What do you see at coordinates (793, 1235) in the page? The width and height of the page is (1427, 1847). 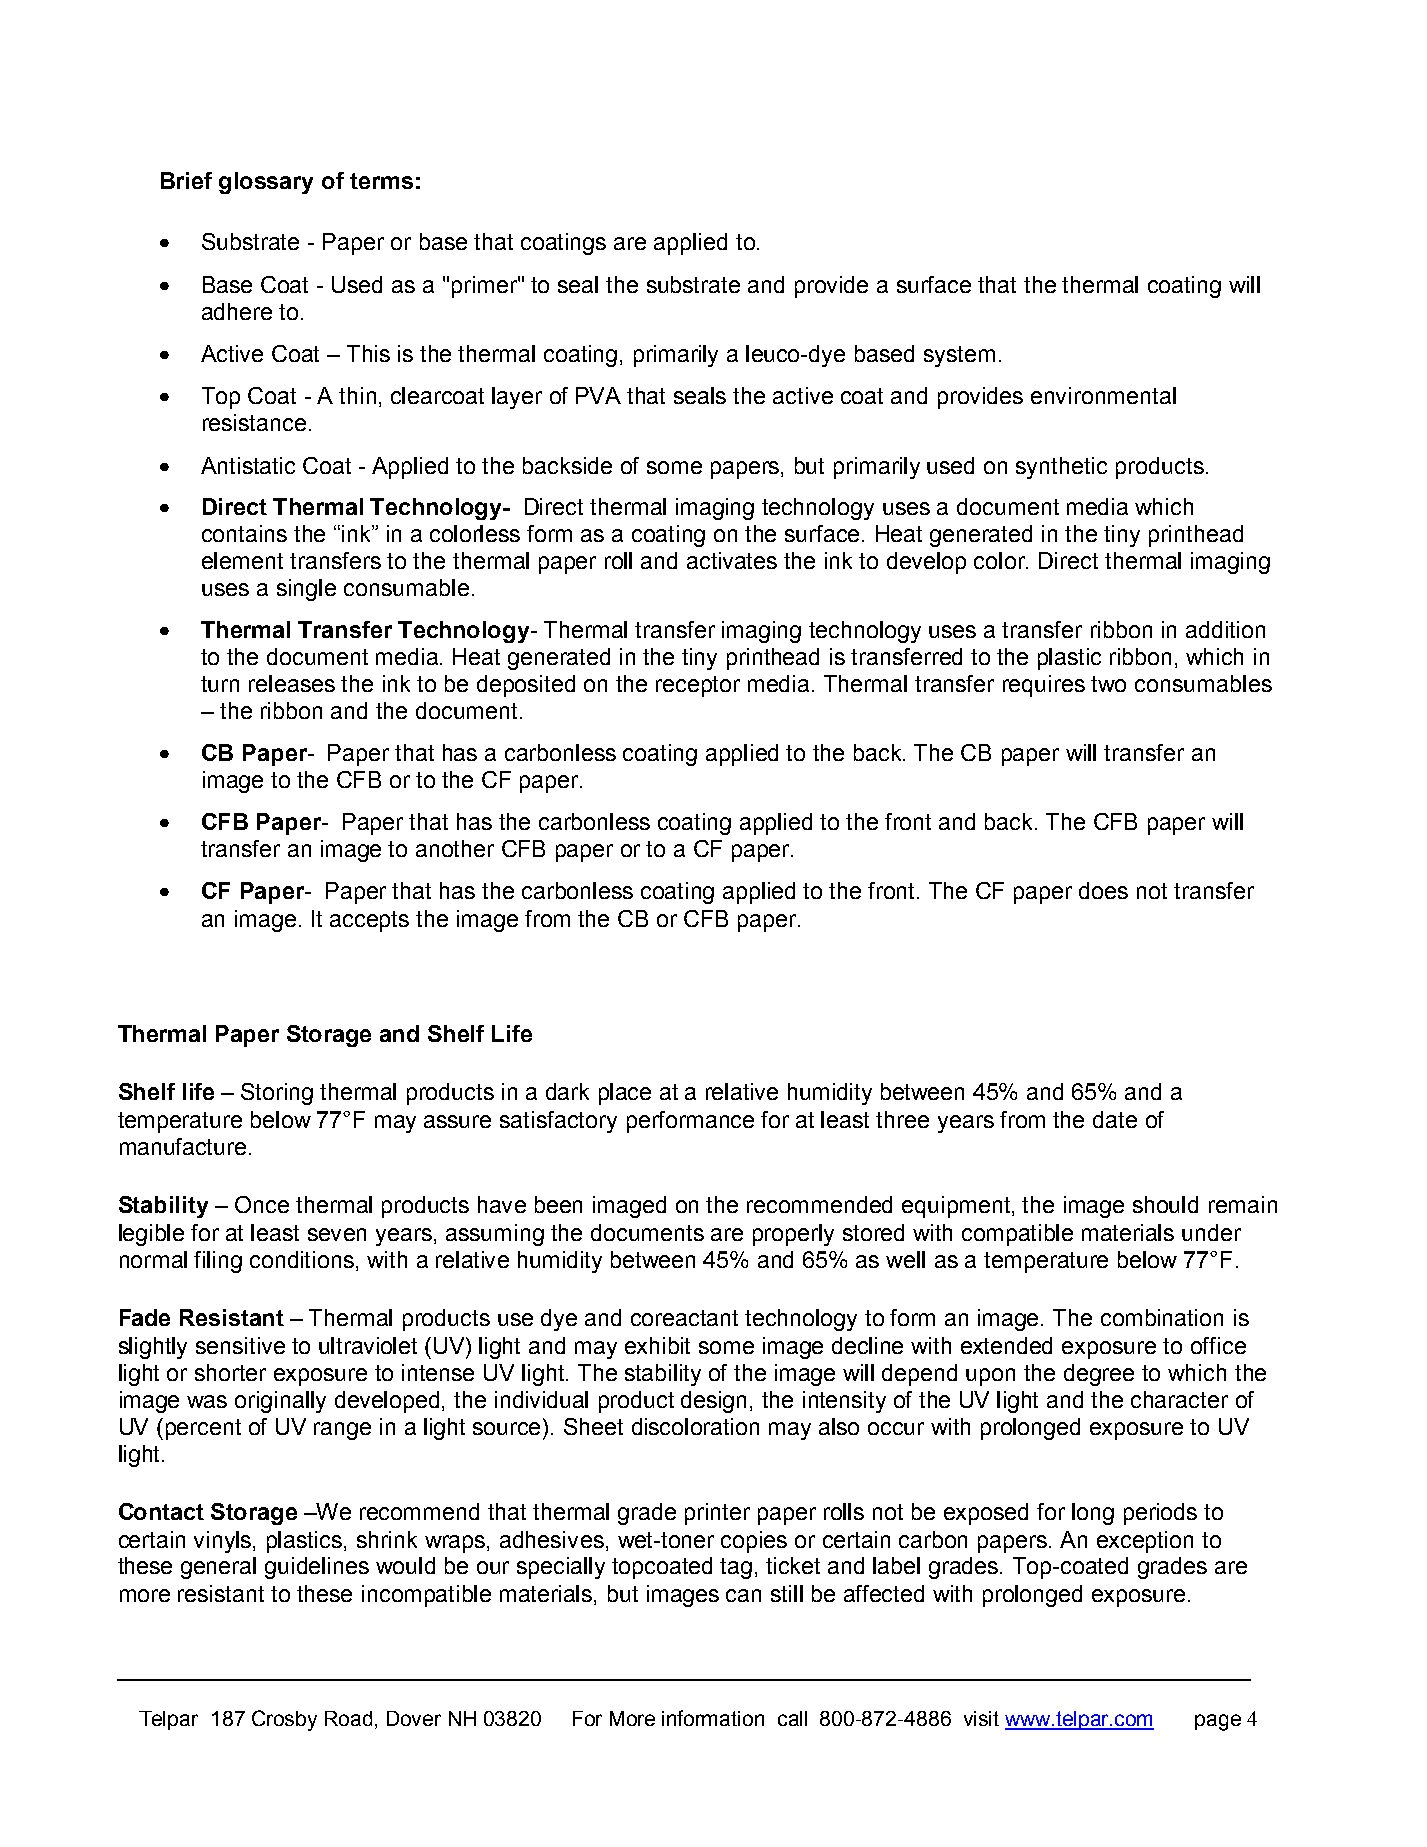 I see `properly` at bounding box center [793, 1235].
